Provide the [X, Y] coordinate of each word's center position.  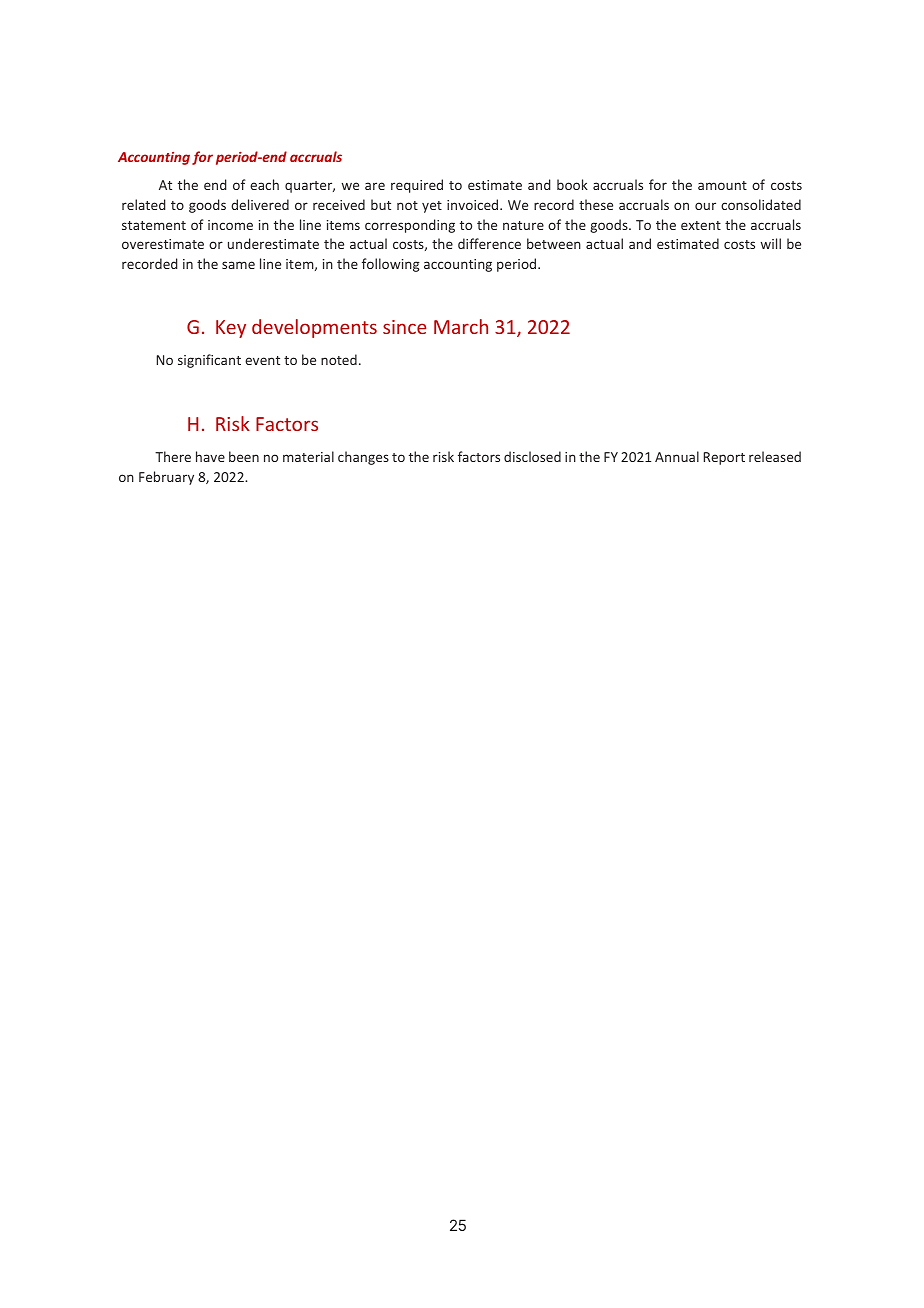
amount [722, 185]
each [264, 184]
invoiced [474, 204]
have [210, 456]
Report [724, 458]
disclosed [532, 456]
